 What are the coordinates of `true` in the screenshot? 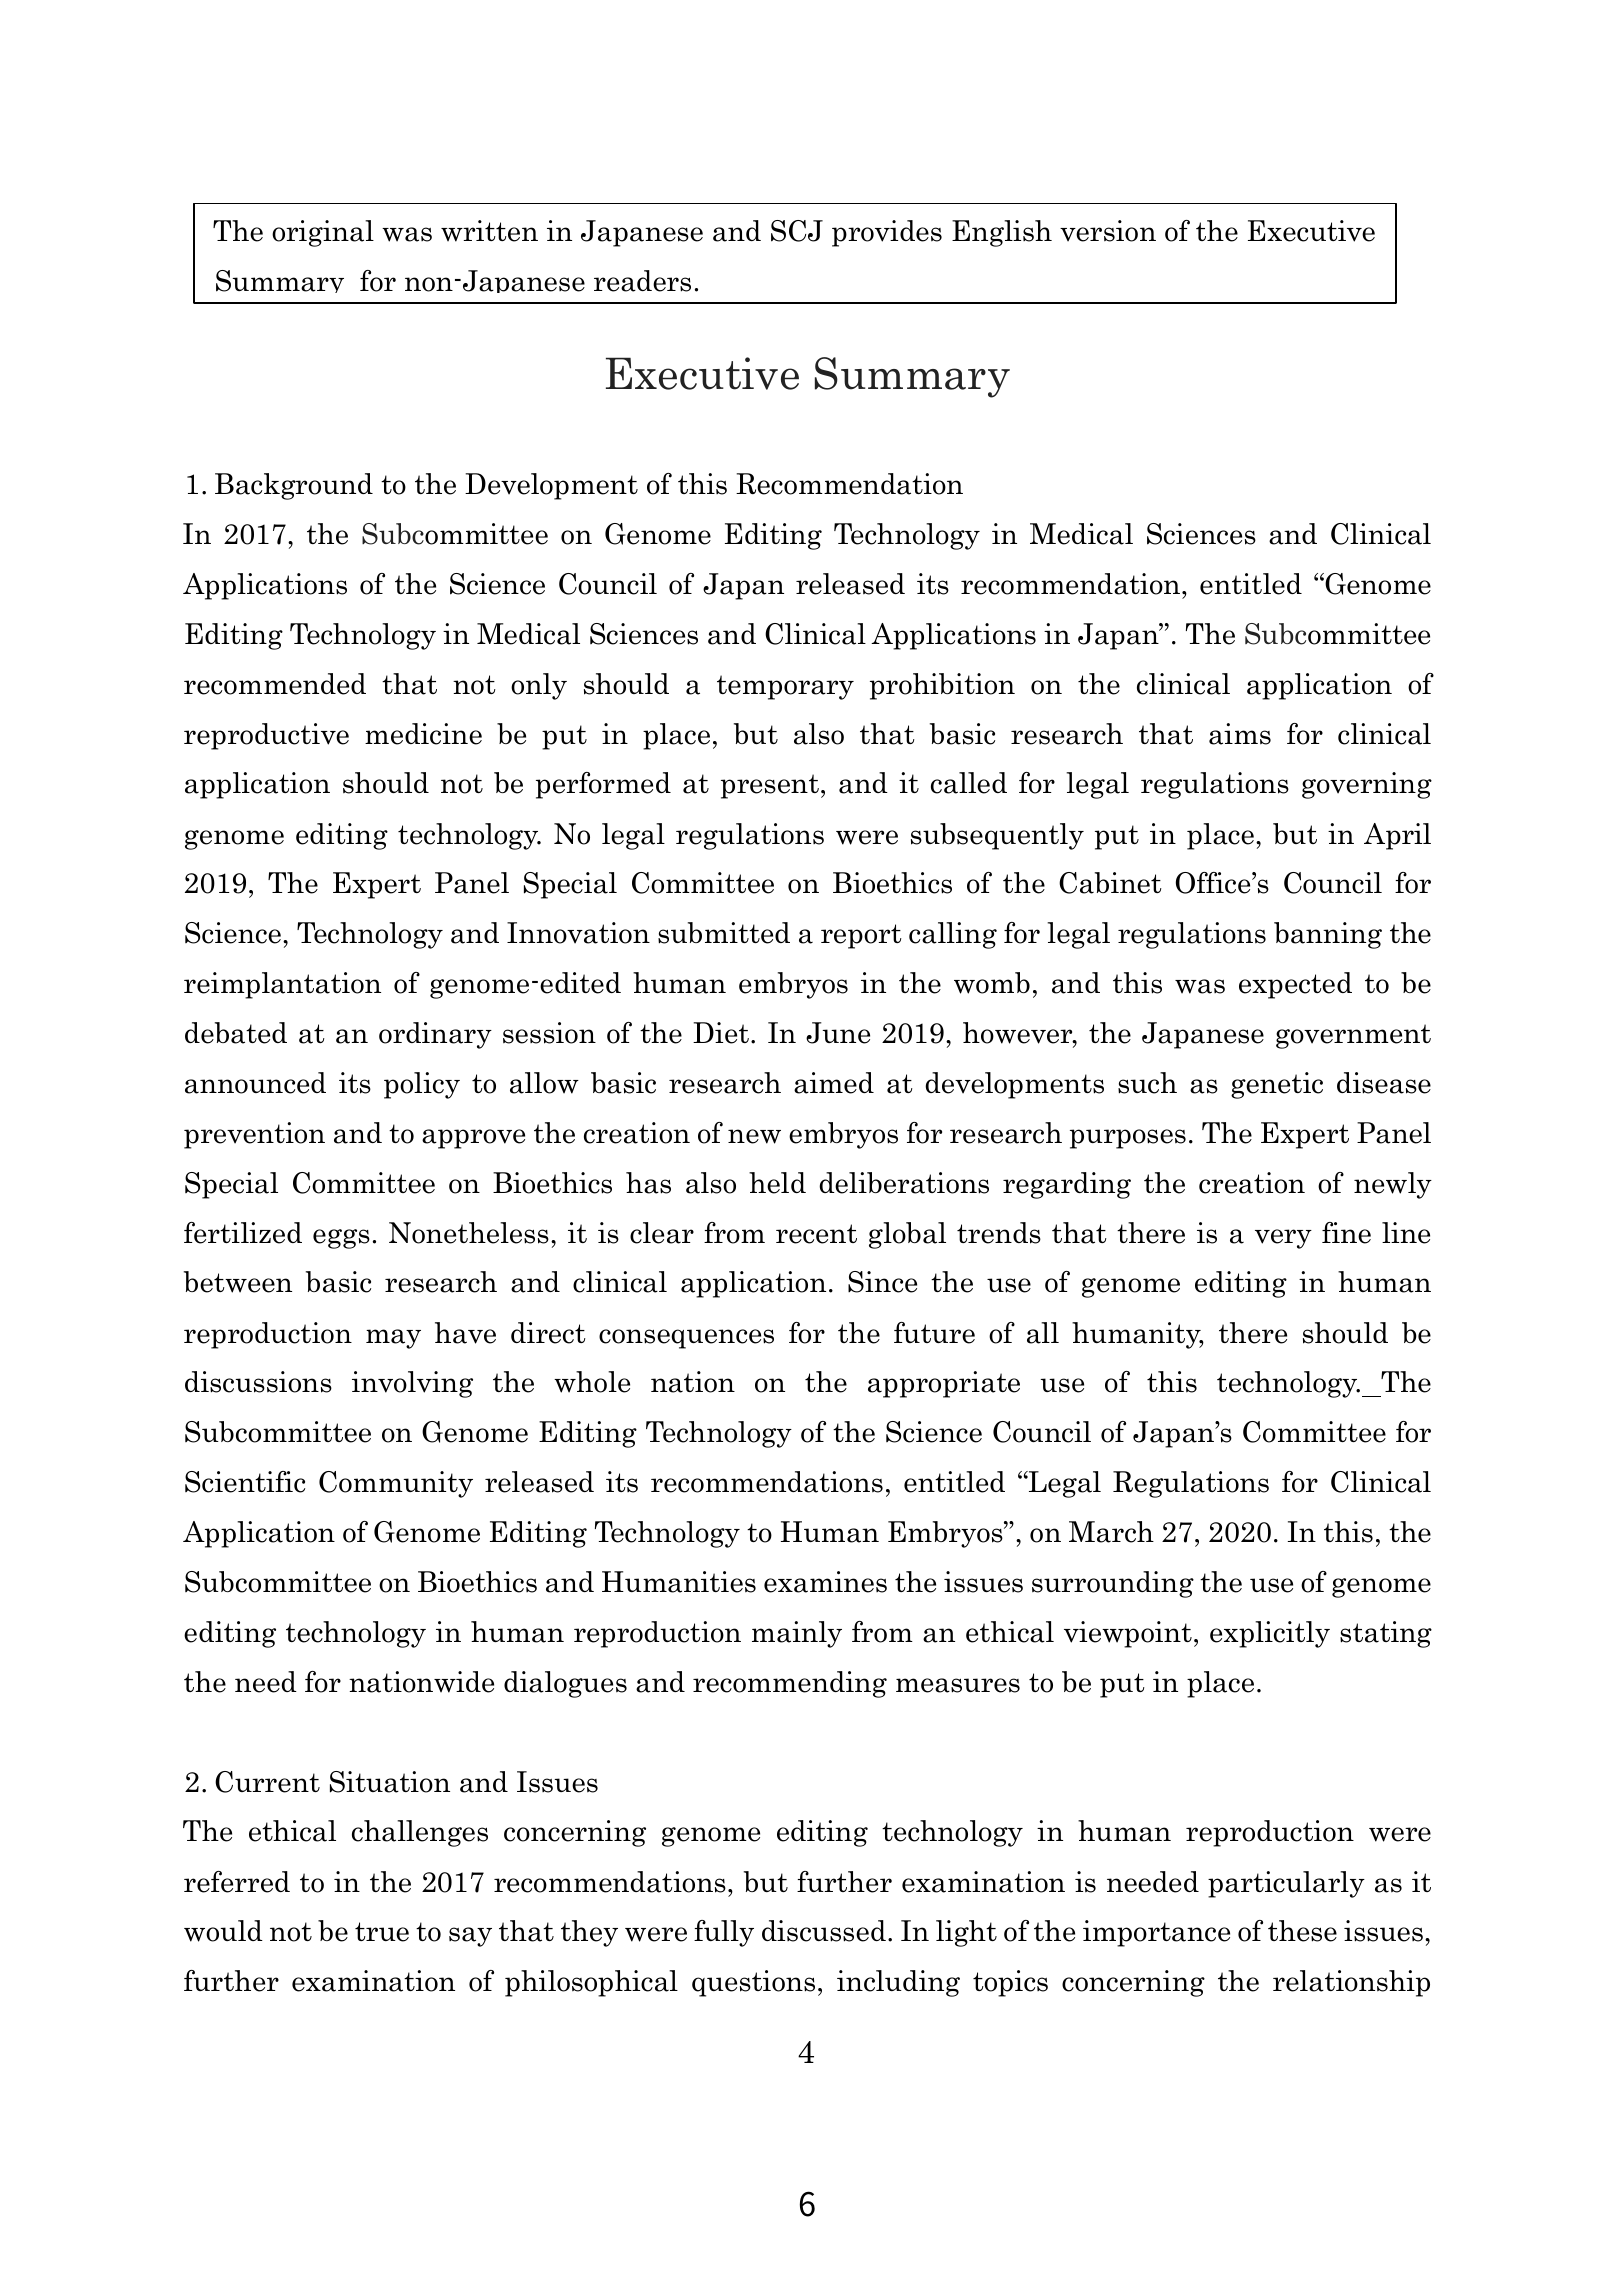 It's located at (382, 1932).
